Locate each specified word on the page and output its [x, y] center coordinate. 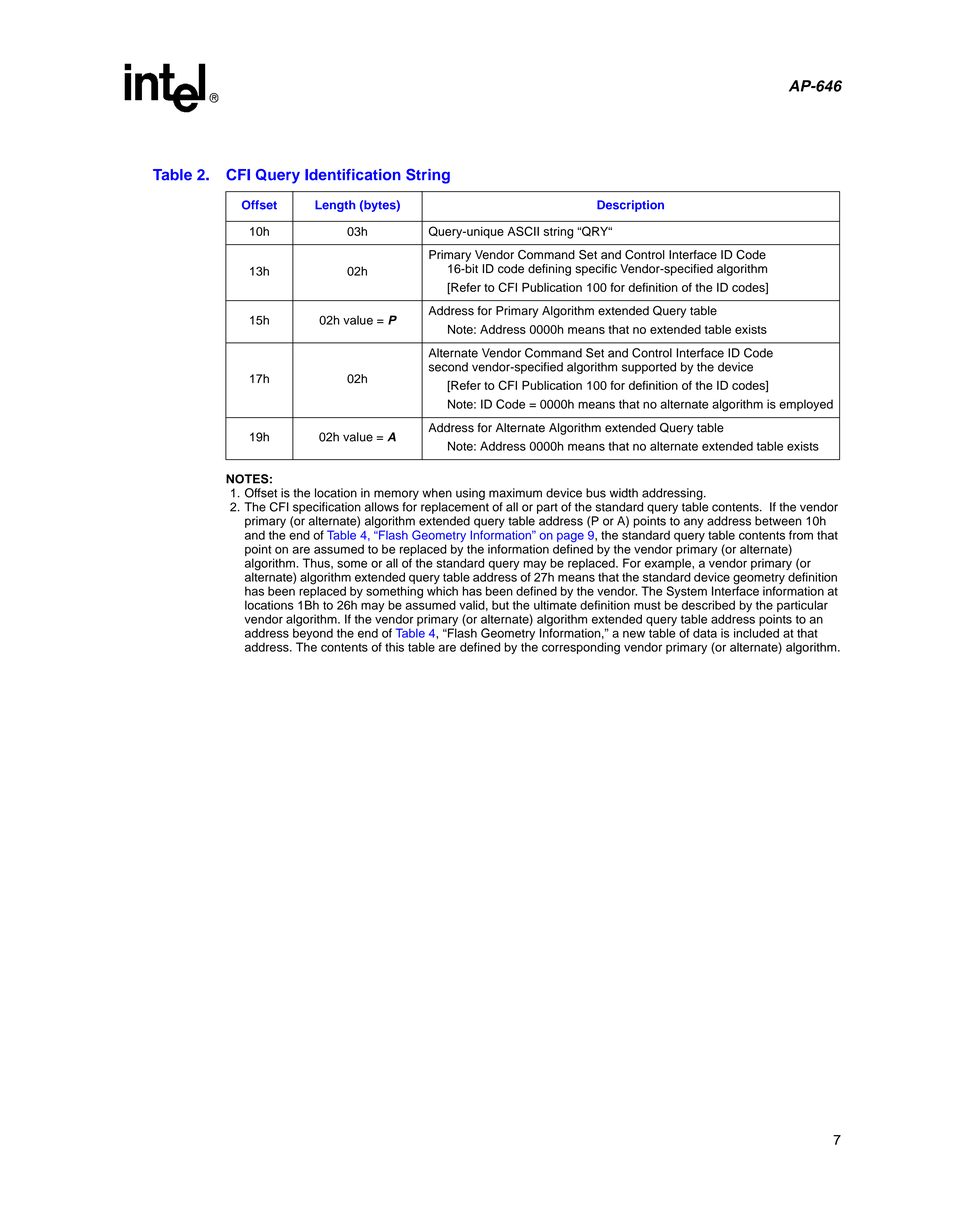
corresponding [581, 648]
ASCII [523, 231]
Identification [353, 175]
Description [630, 206]
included [756, 633]
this [394, 647]
